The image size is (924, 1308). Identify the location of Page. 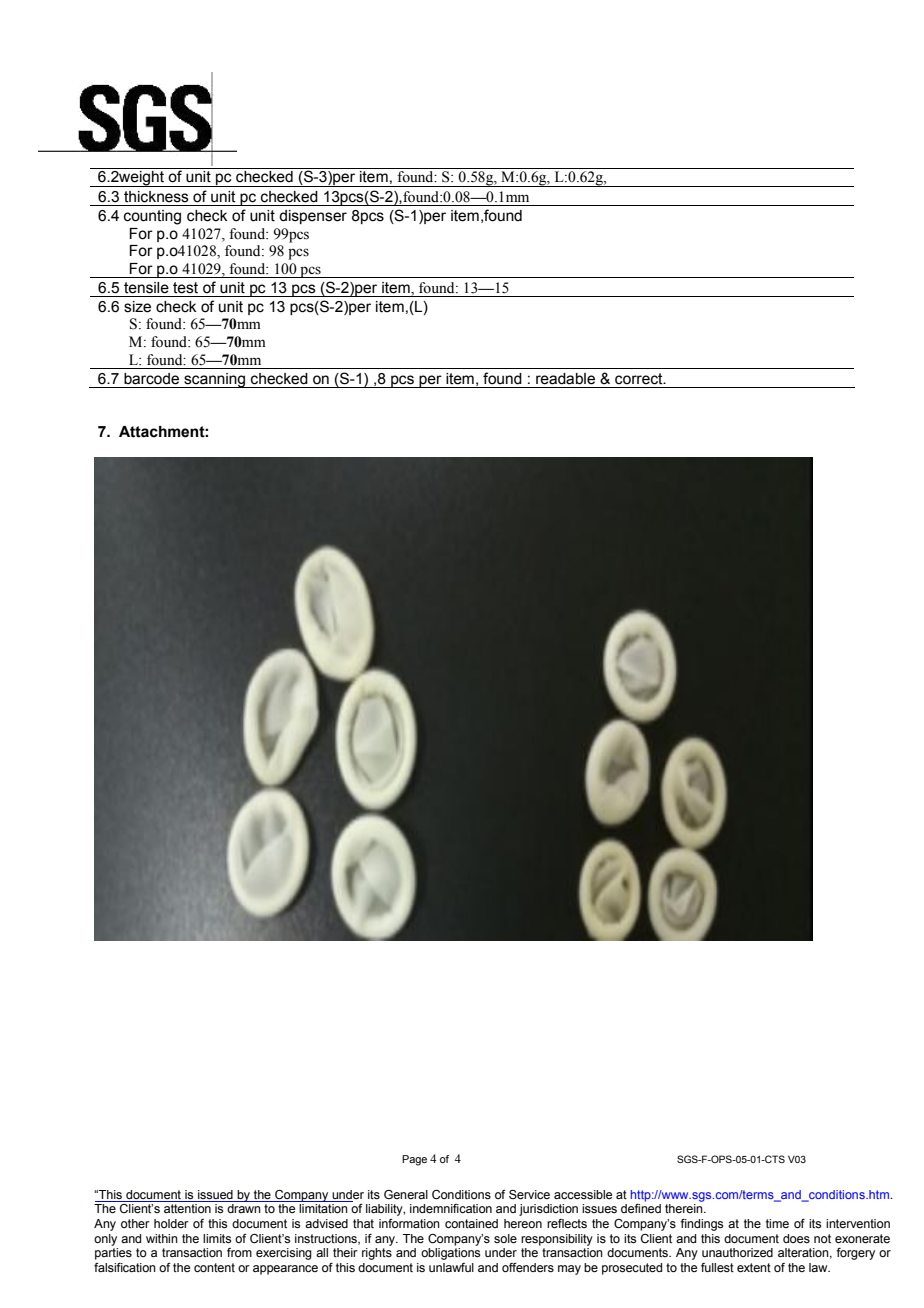
(414, 1160).
